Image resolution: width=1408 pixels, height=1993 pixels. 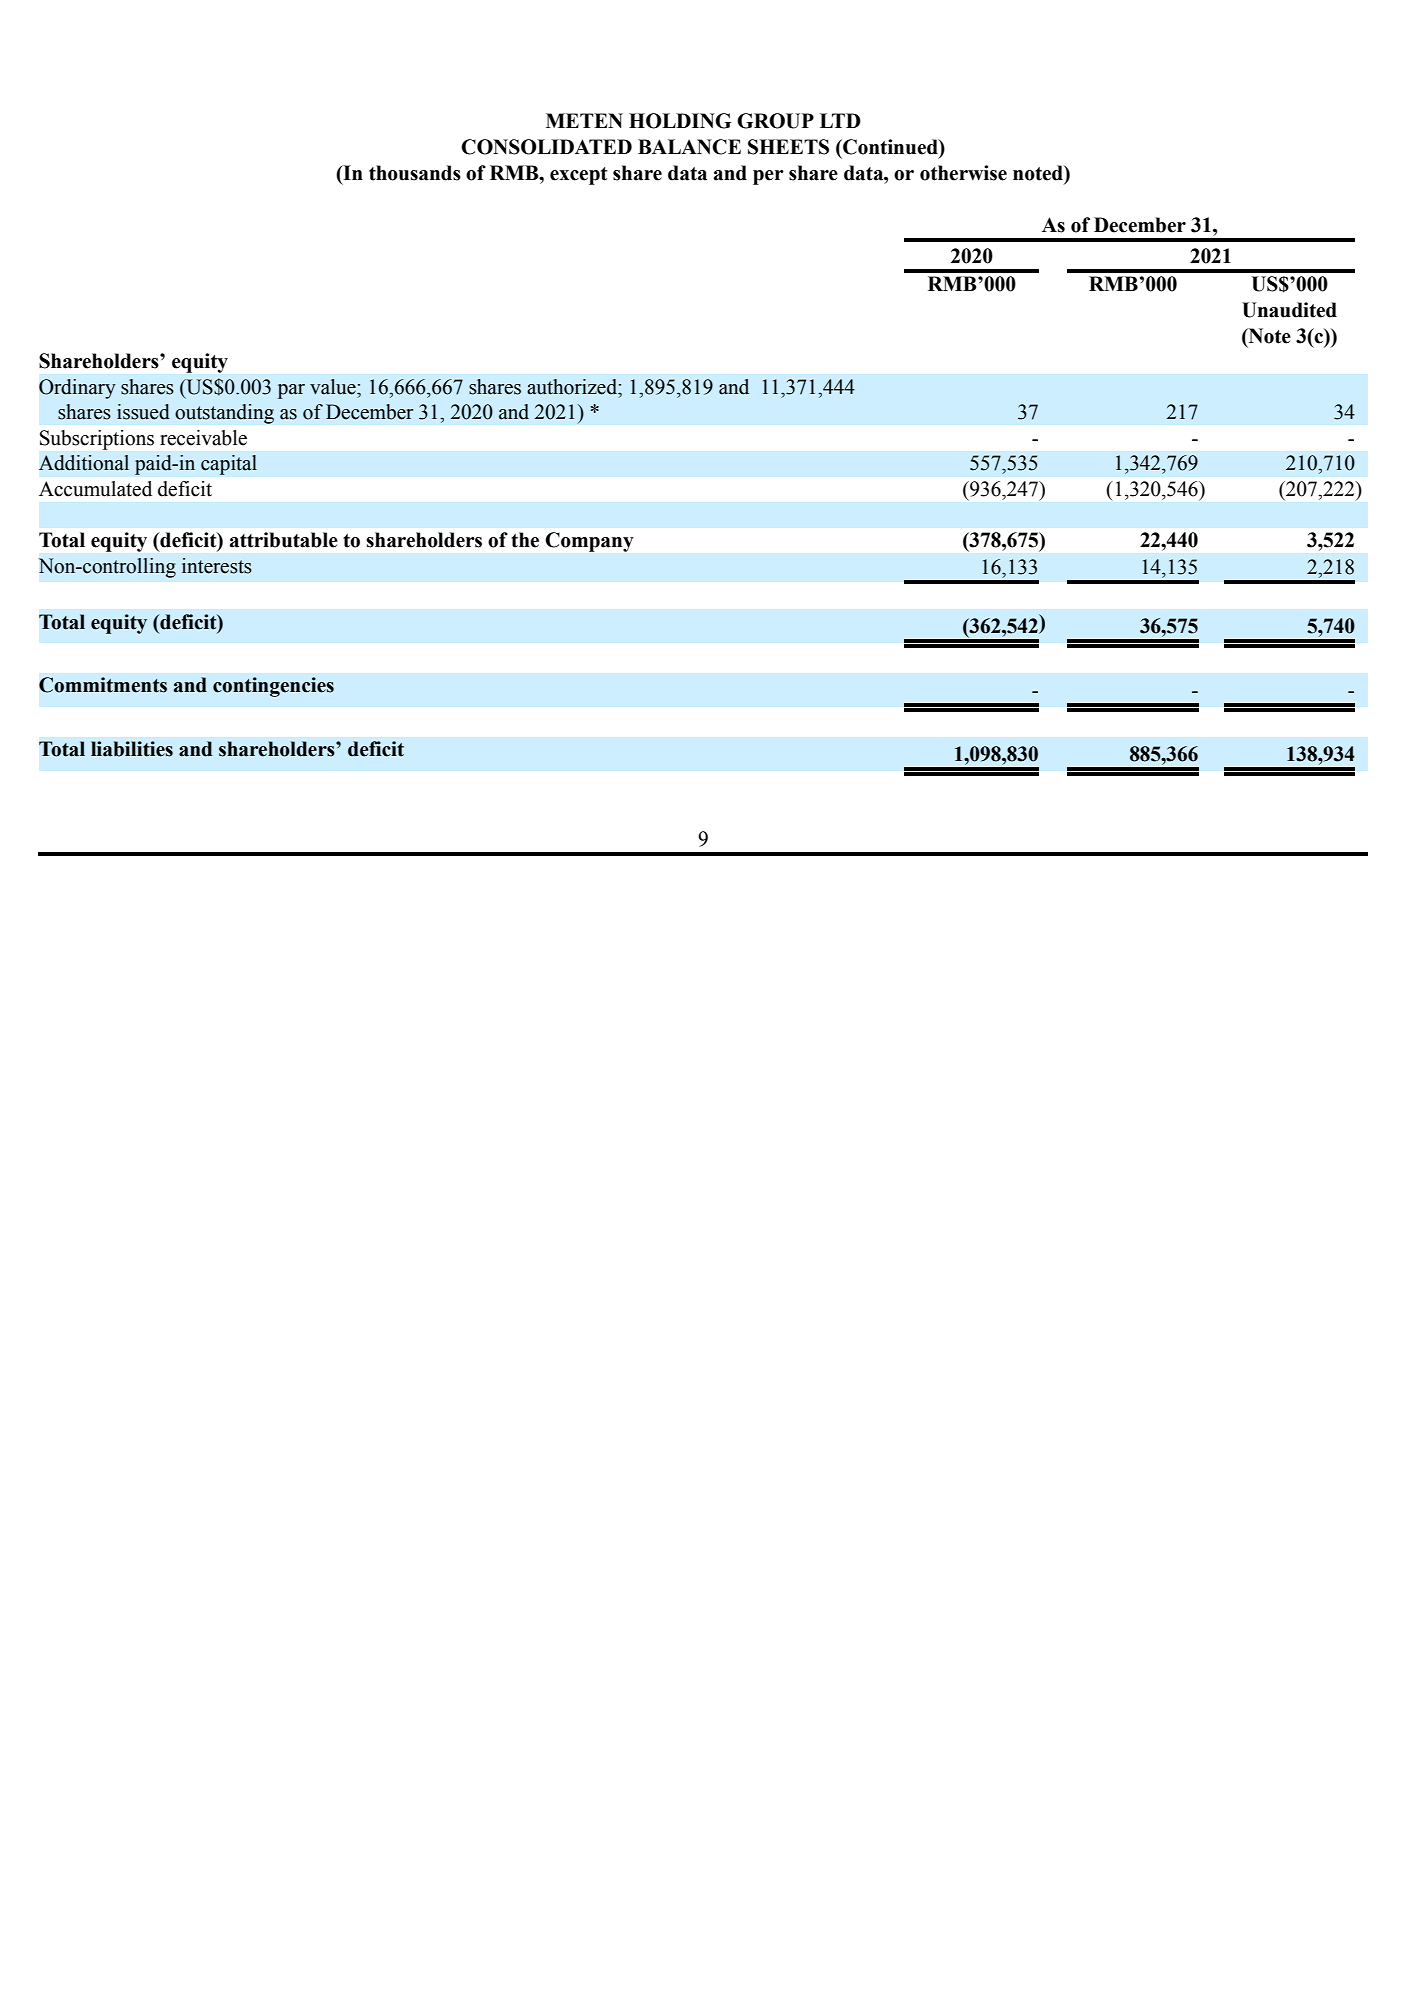 What do you see at coordinates (203, 438) in the screenshot?
I see `receivable` at bounding box center [203, 438].
